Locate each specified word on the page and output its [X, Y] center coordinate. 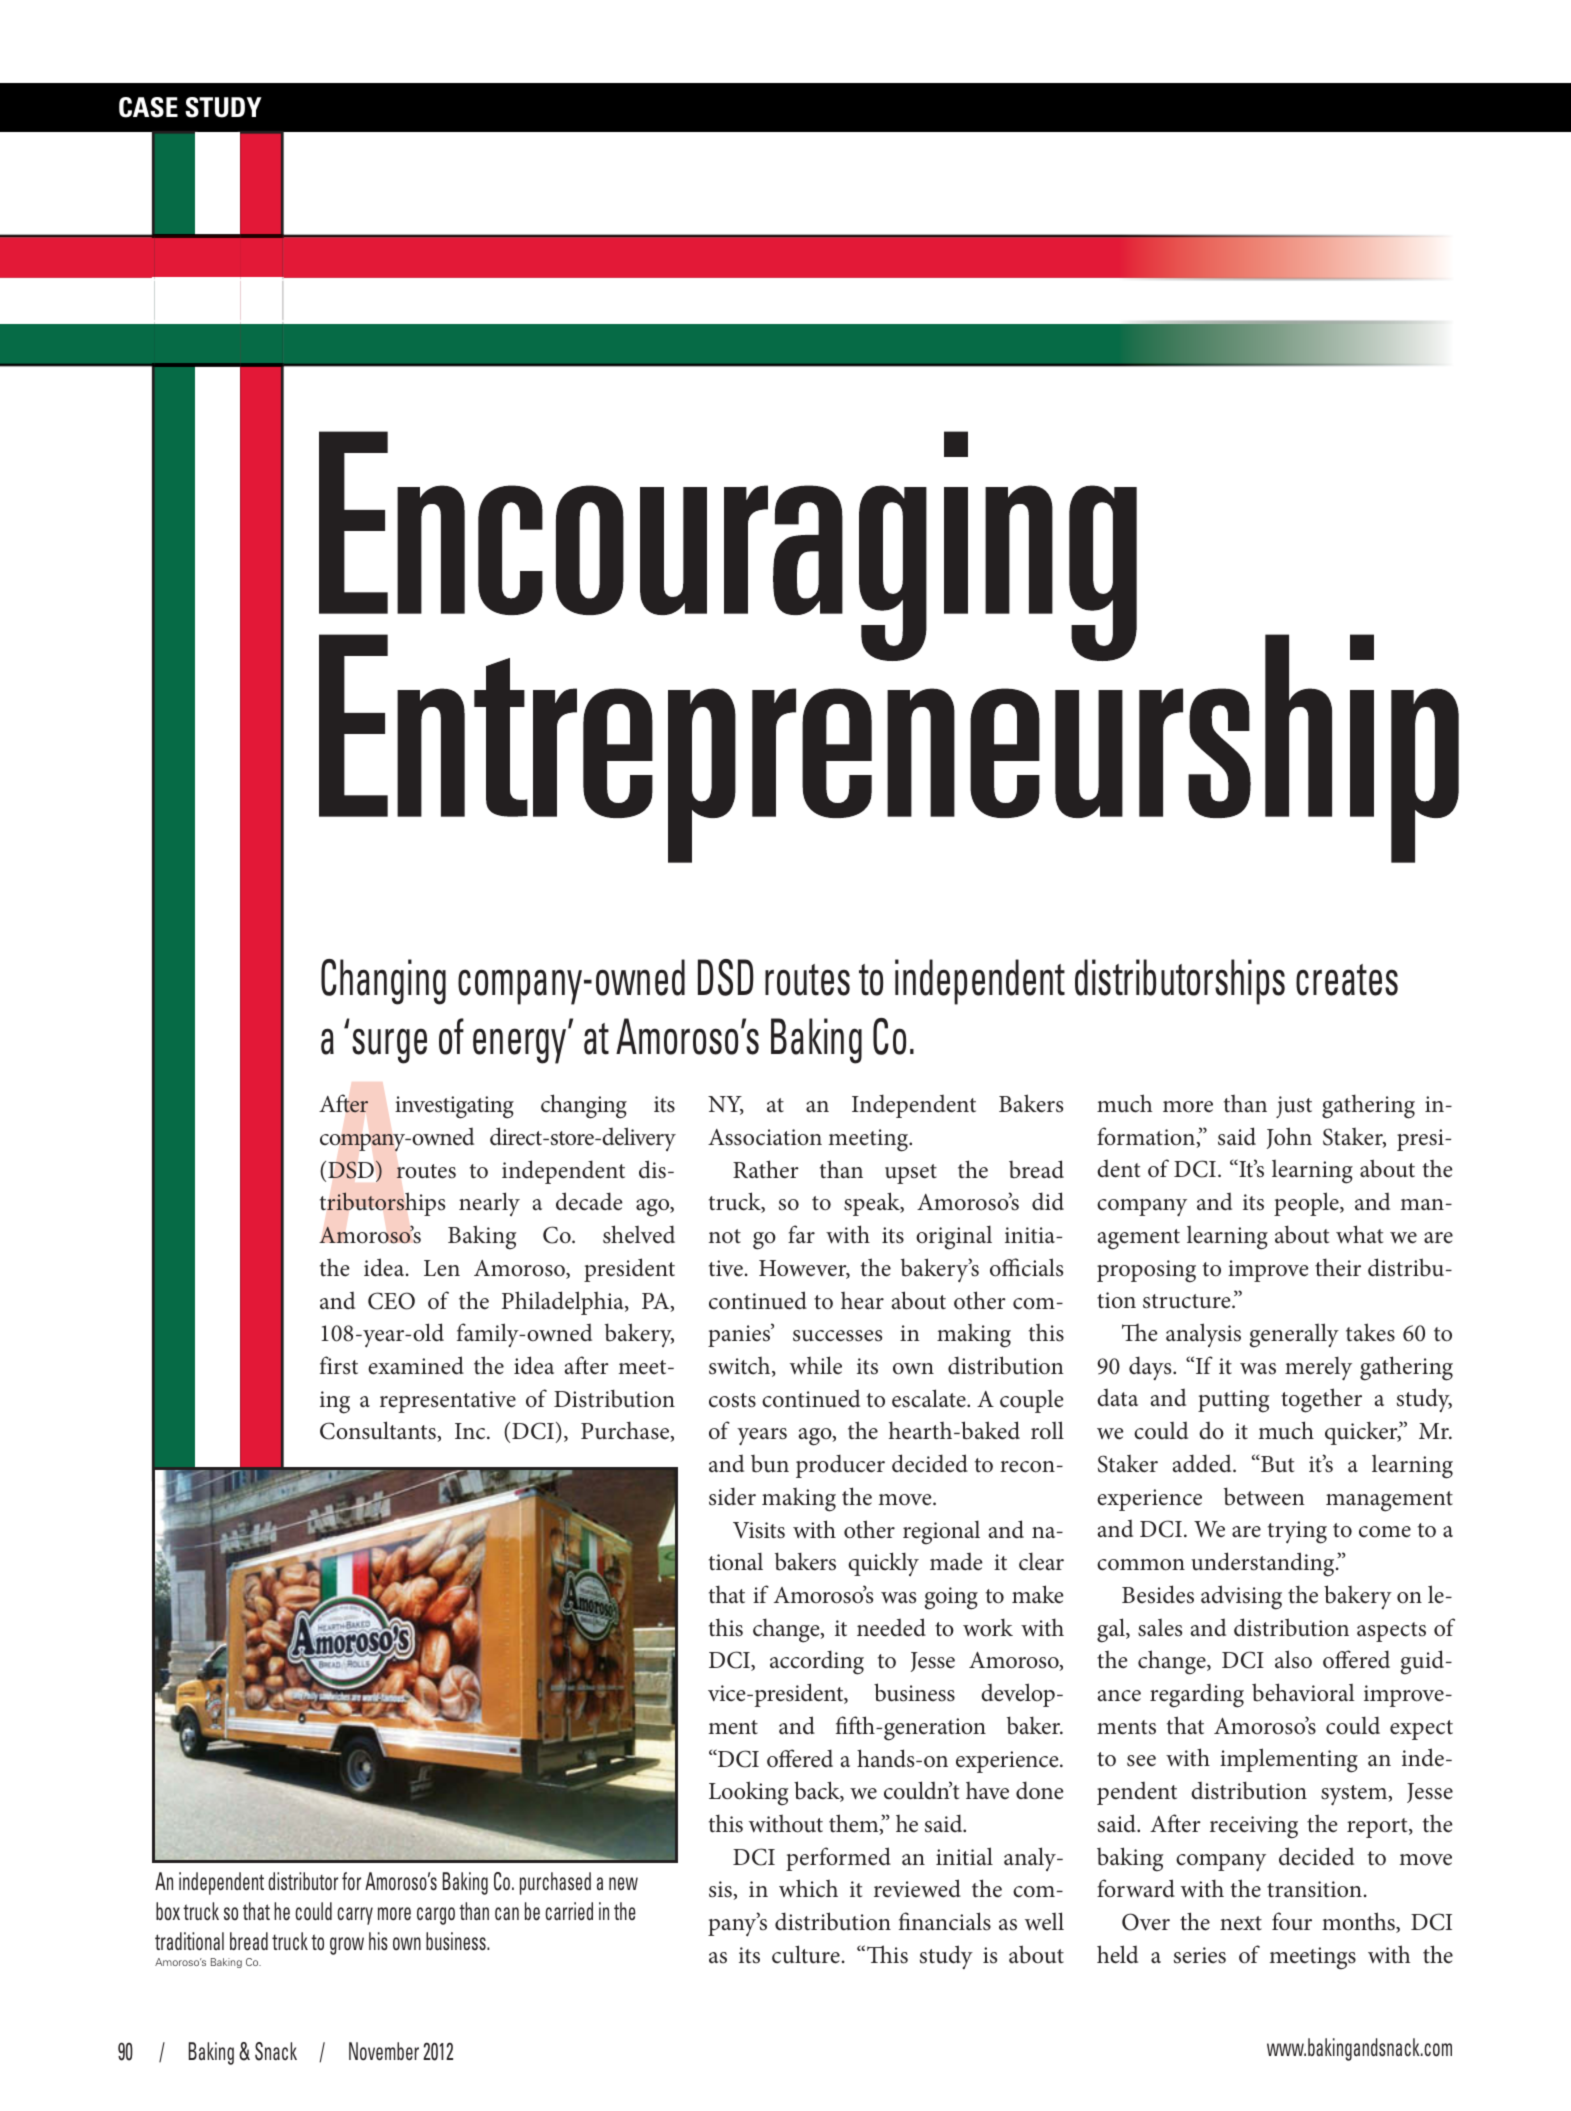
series [1200, 1955]
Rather [766, 1169]
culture [806, 1954]
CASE [148, 107]
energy [521, 1045]
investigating [454, 1107]
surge [389, 1046]
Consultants [379, 1431]
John [1289, 1138]
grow [347, 1946]
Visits [759, 1530]
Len [442, 1268]
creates [1347, 980]
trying [1297, 1532]
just [1294, 1107]
